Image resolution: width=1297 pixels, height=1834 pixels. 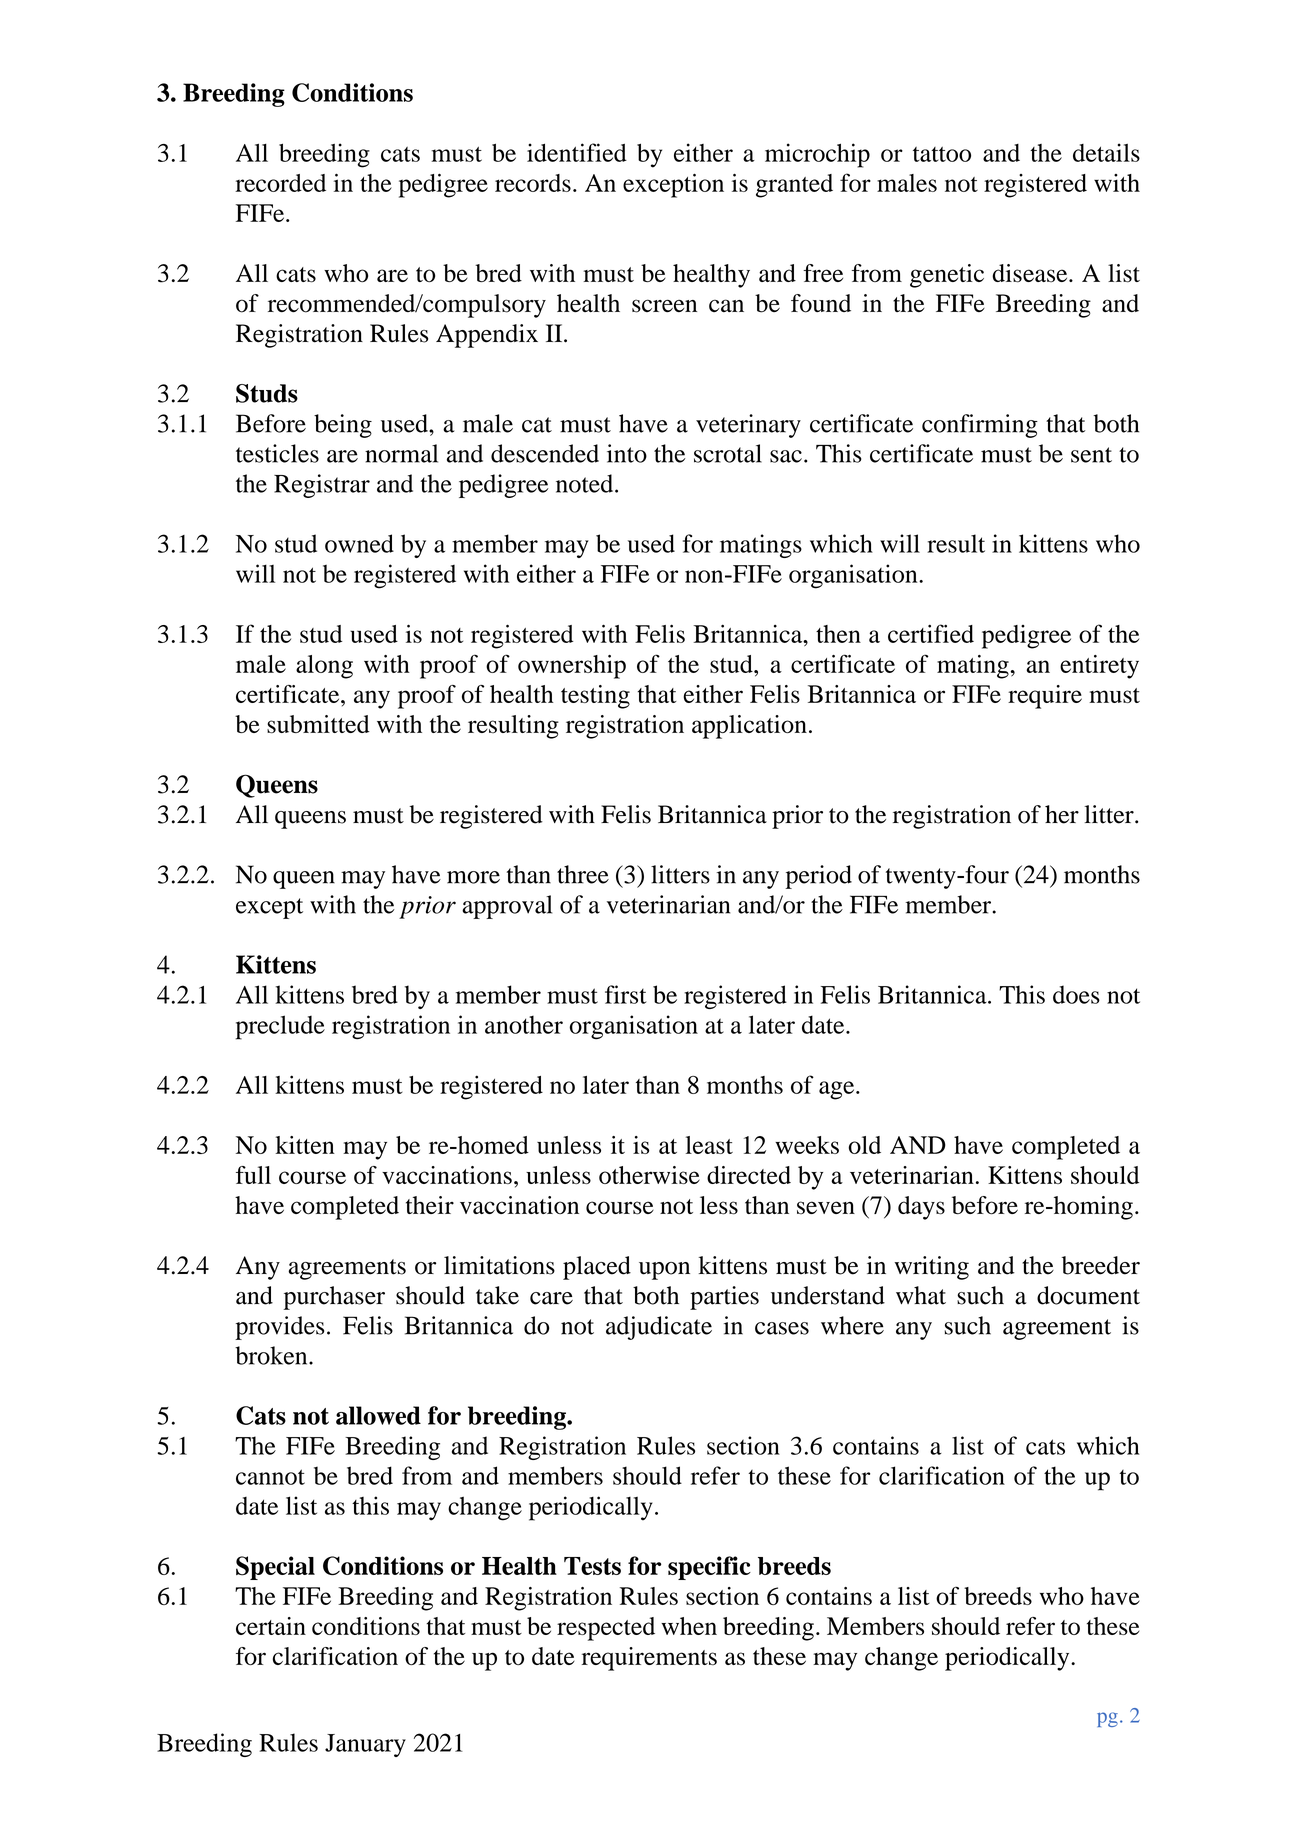 I want to click on tattoo, so click(x=942, y=154).
